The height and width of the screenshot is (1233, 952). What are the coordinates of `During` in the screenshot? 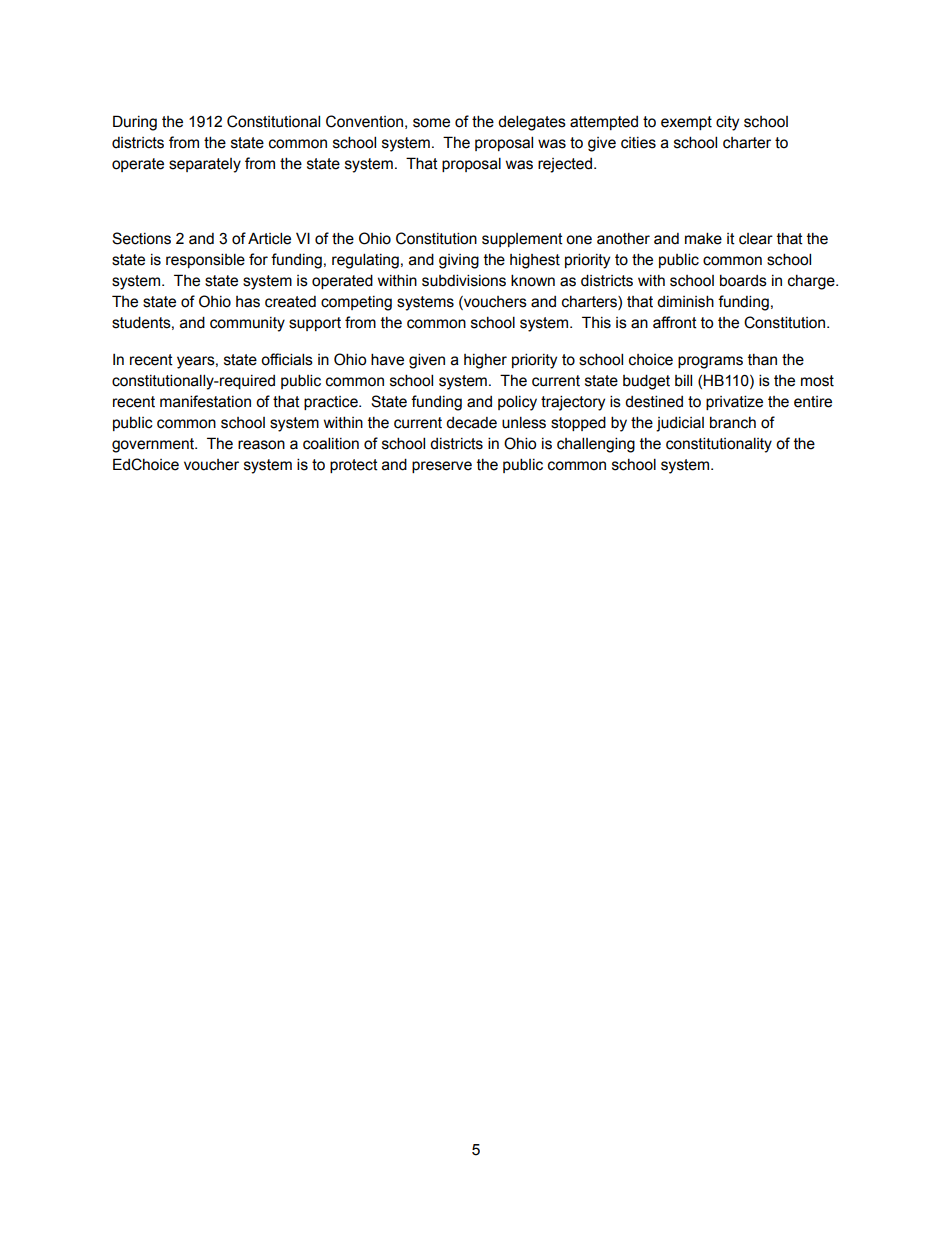 It's located at (135, 123).
